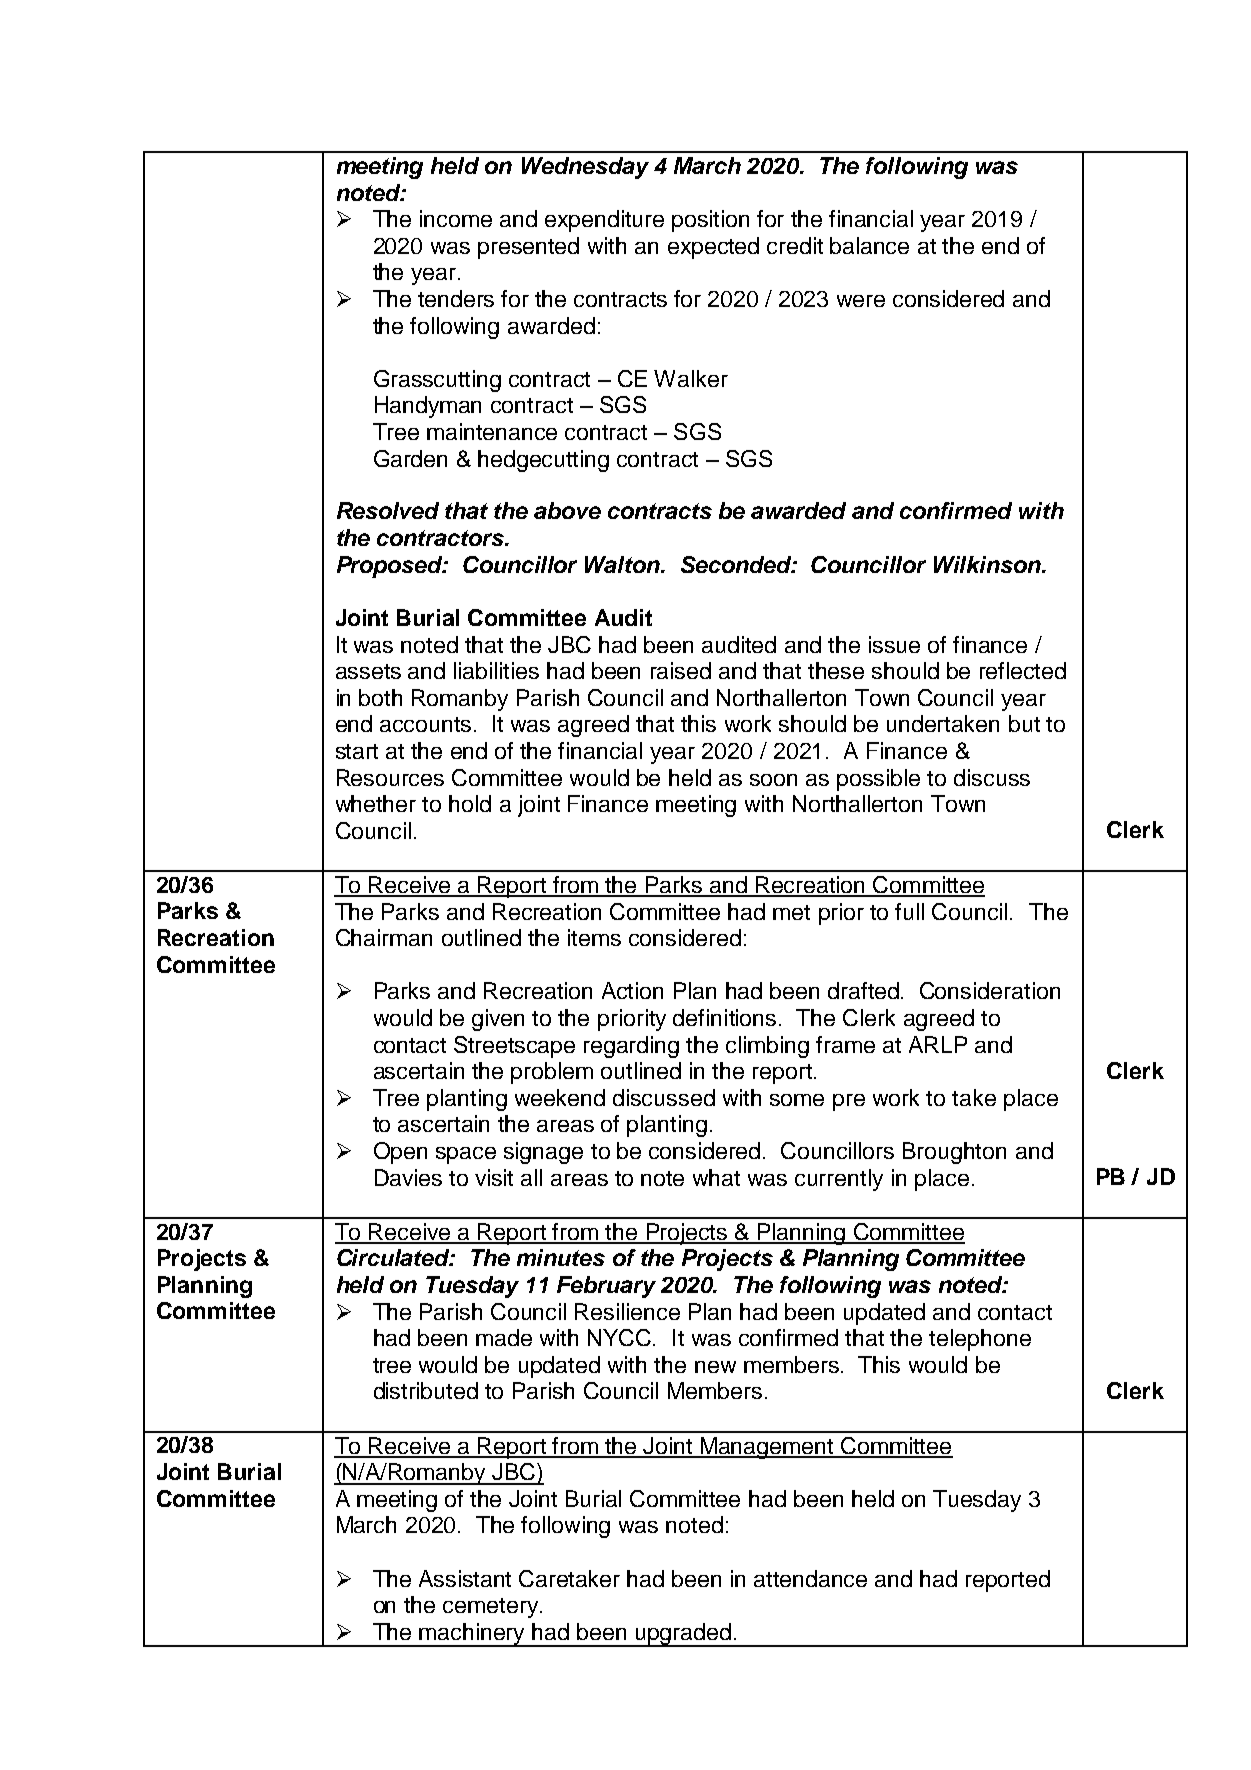 The width and height of the document is (1251, 1770). Describe the element at coordinates (713, 248) in the document. I see `expected` at that location.
